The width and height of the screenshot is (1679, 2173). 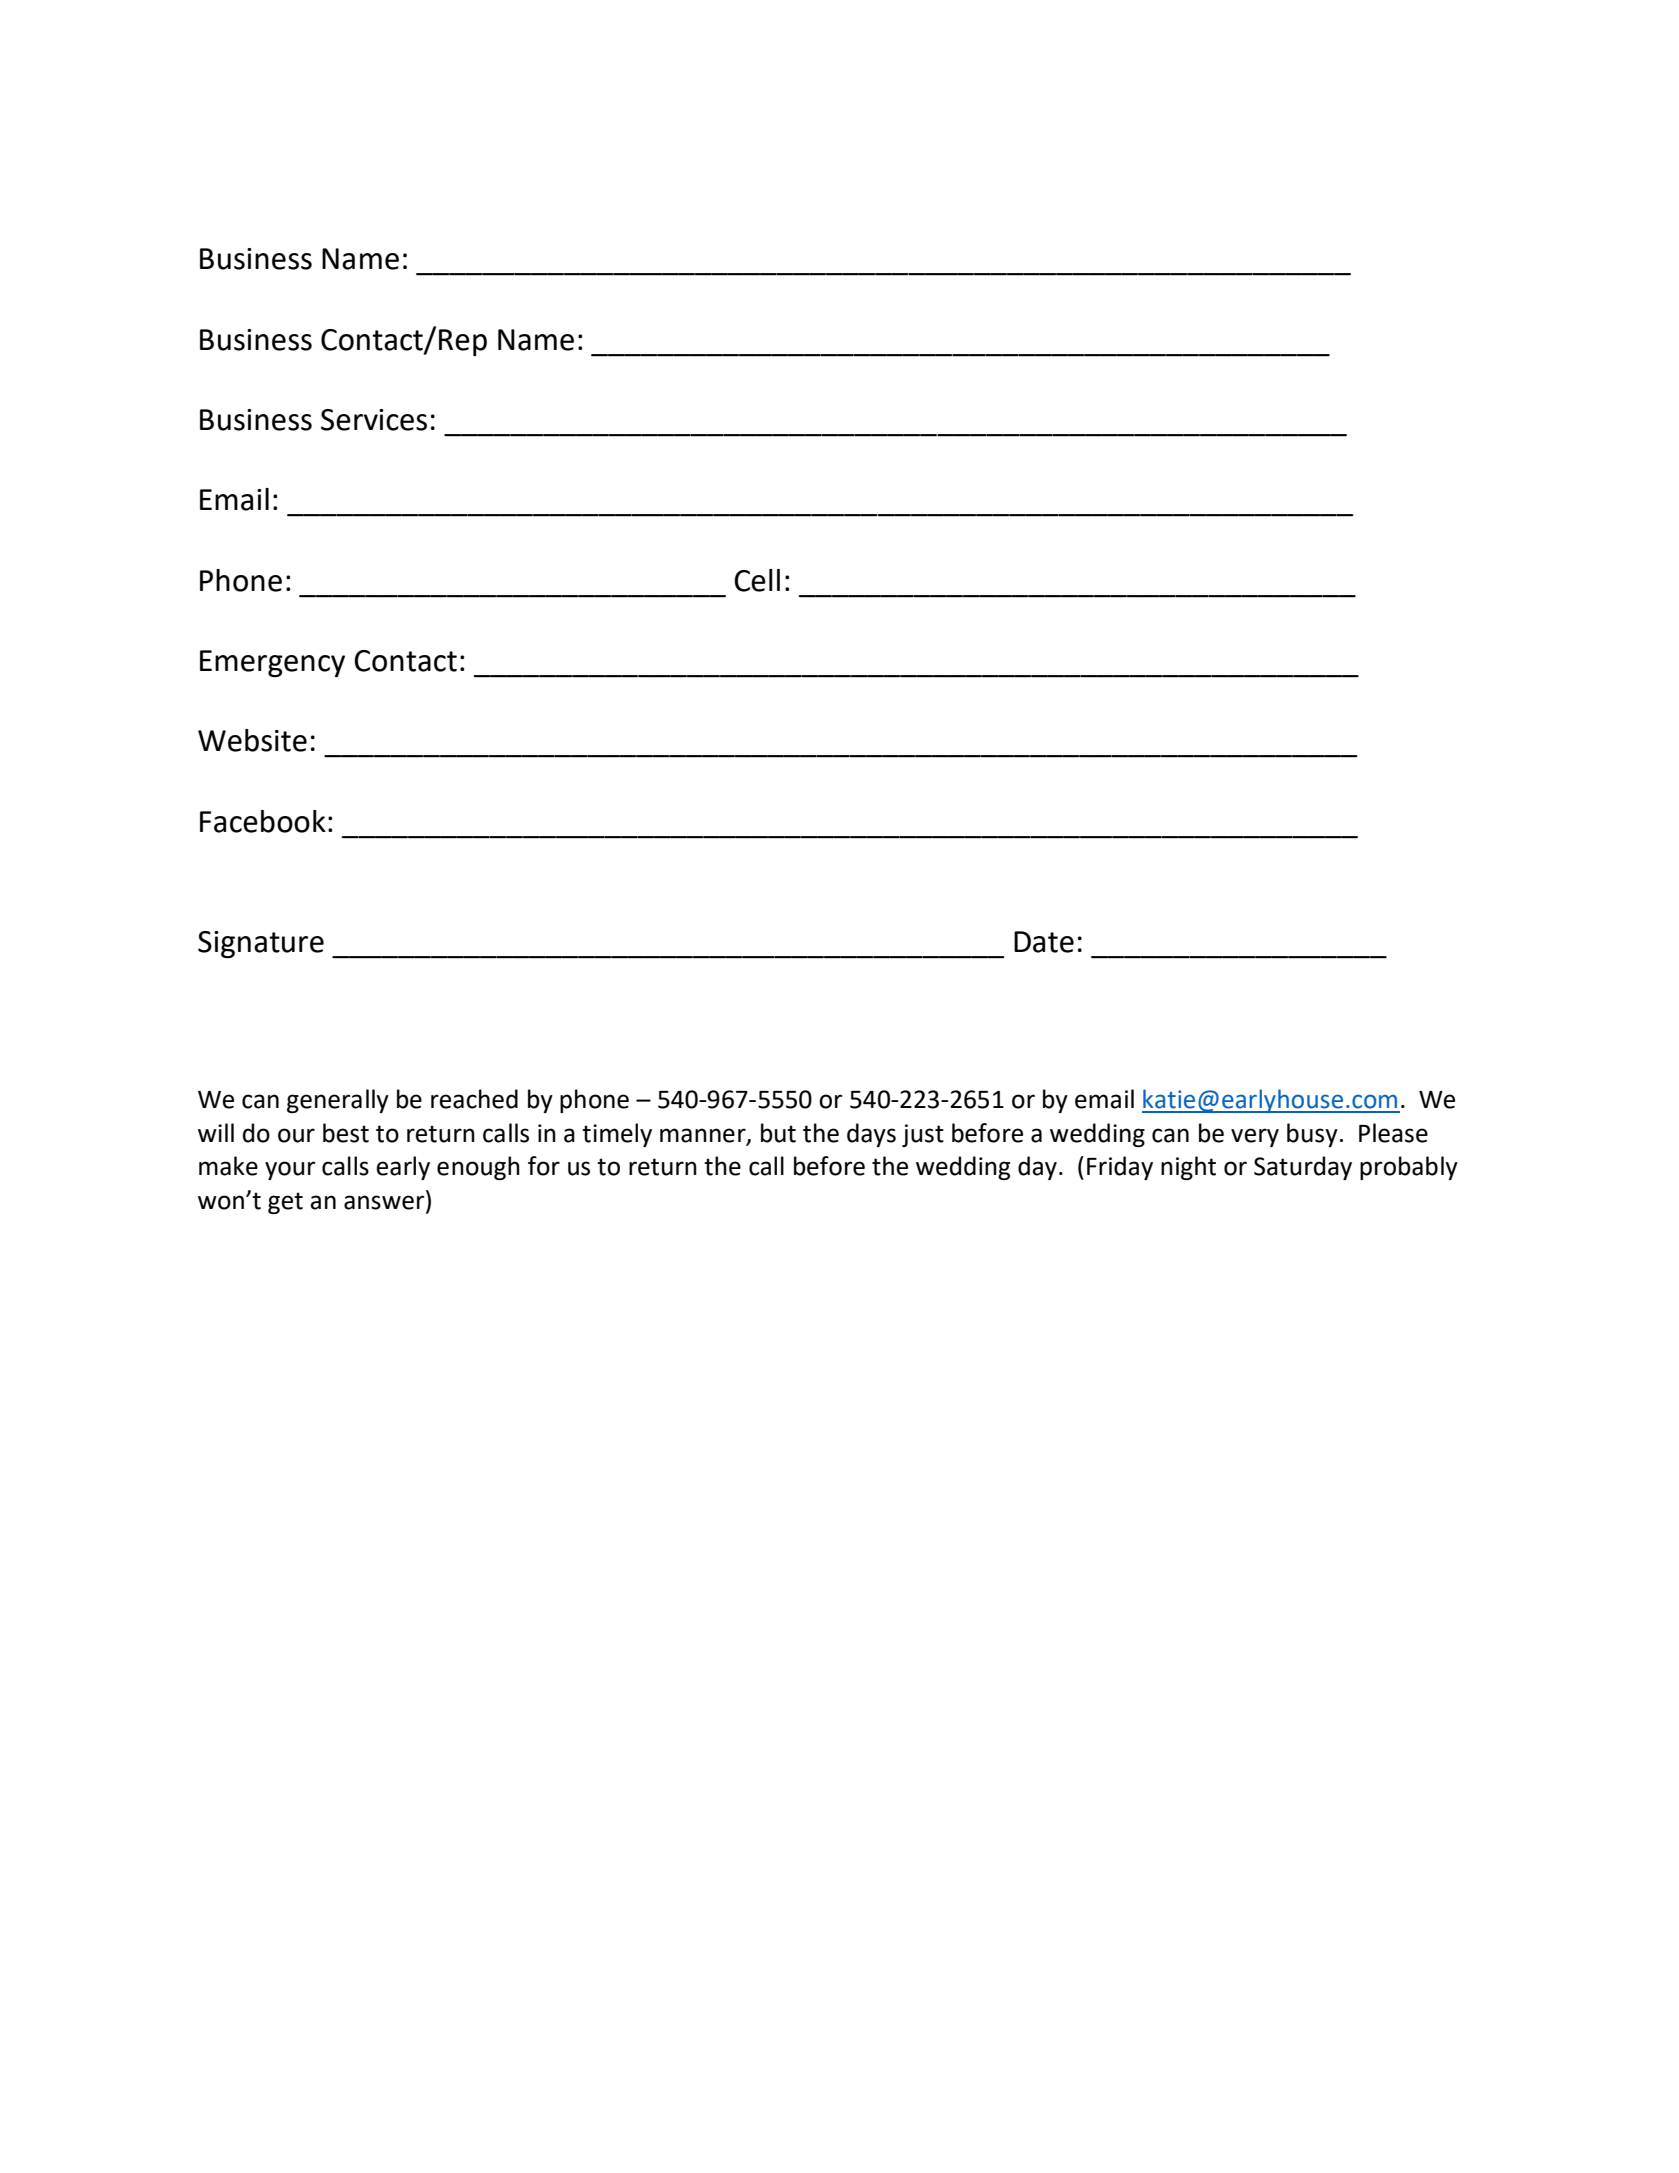 I want to click on Emergency, so click(x=272, y=663).
